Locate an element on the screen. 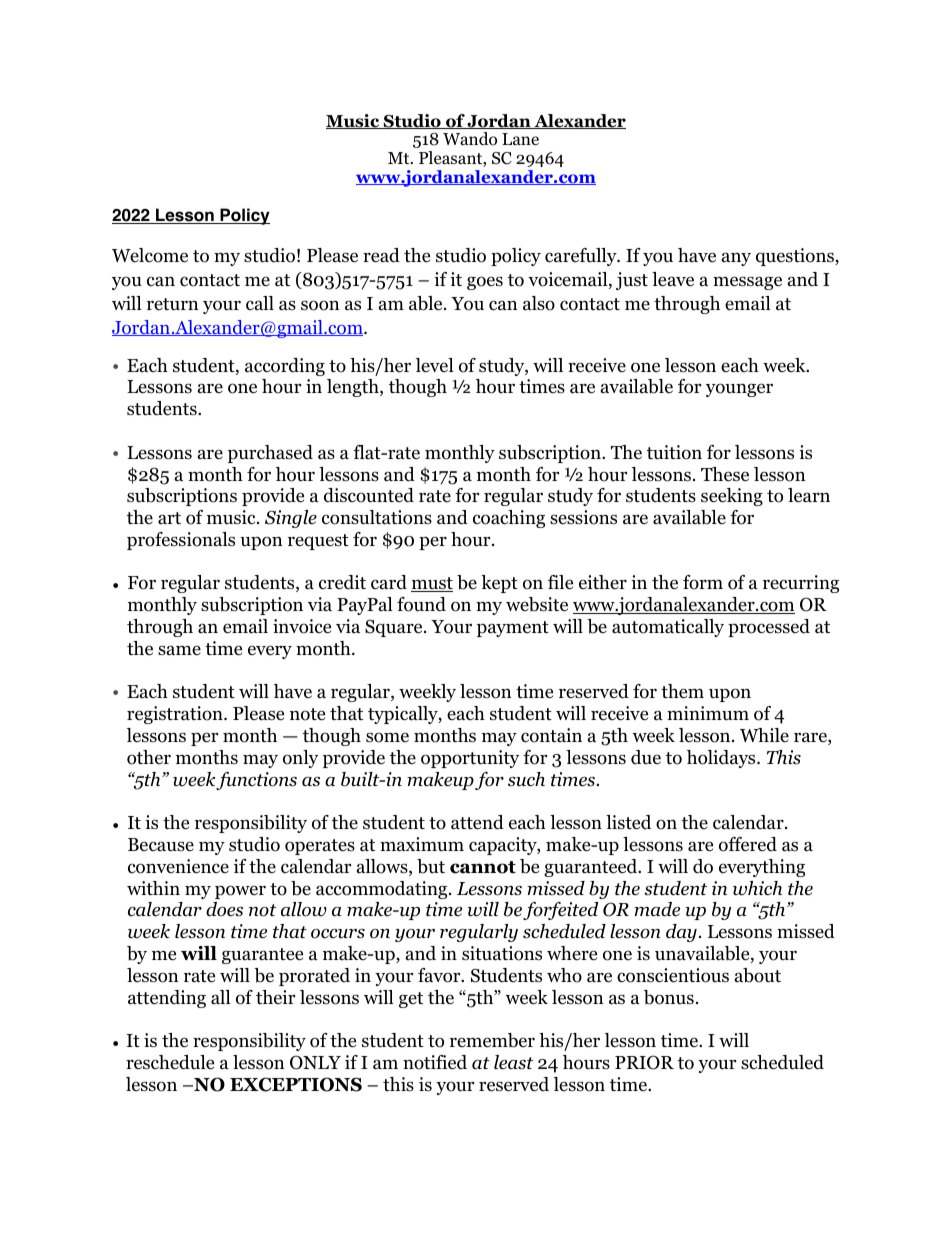  Welcome is located at coordinates (150, 255).
